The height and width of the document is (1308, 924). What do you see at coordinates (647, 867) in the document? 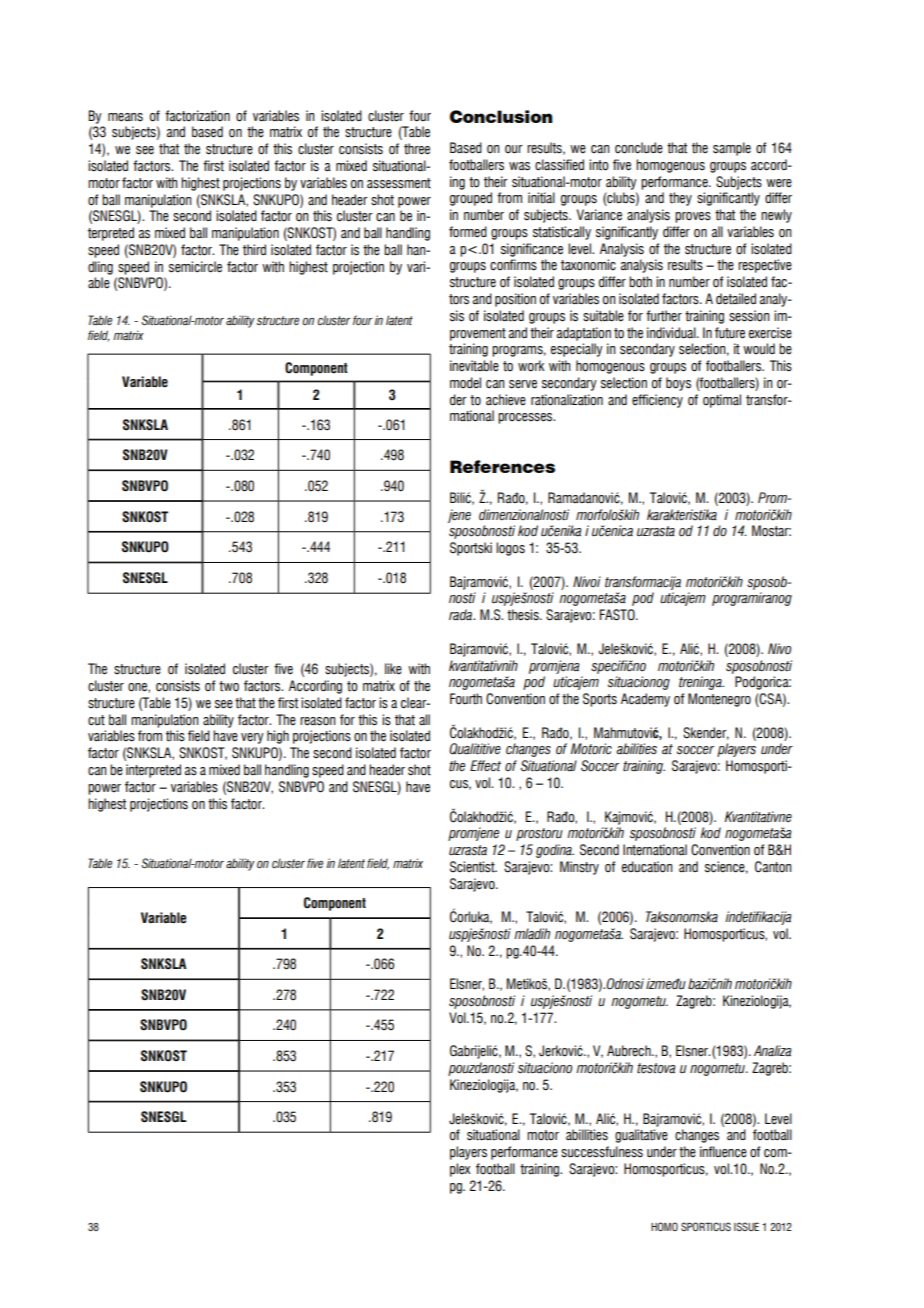
I see `education` at bounding box center [647, 867].
